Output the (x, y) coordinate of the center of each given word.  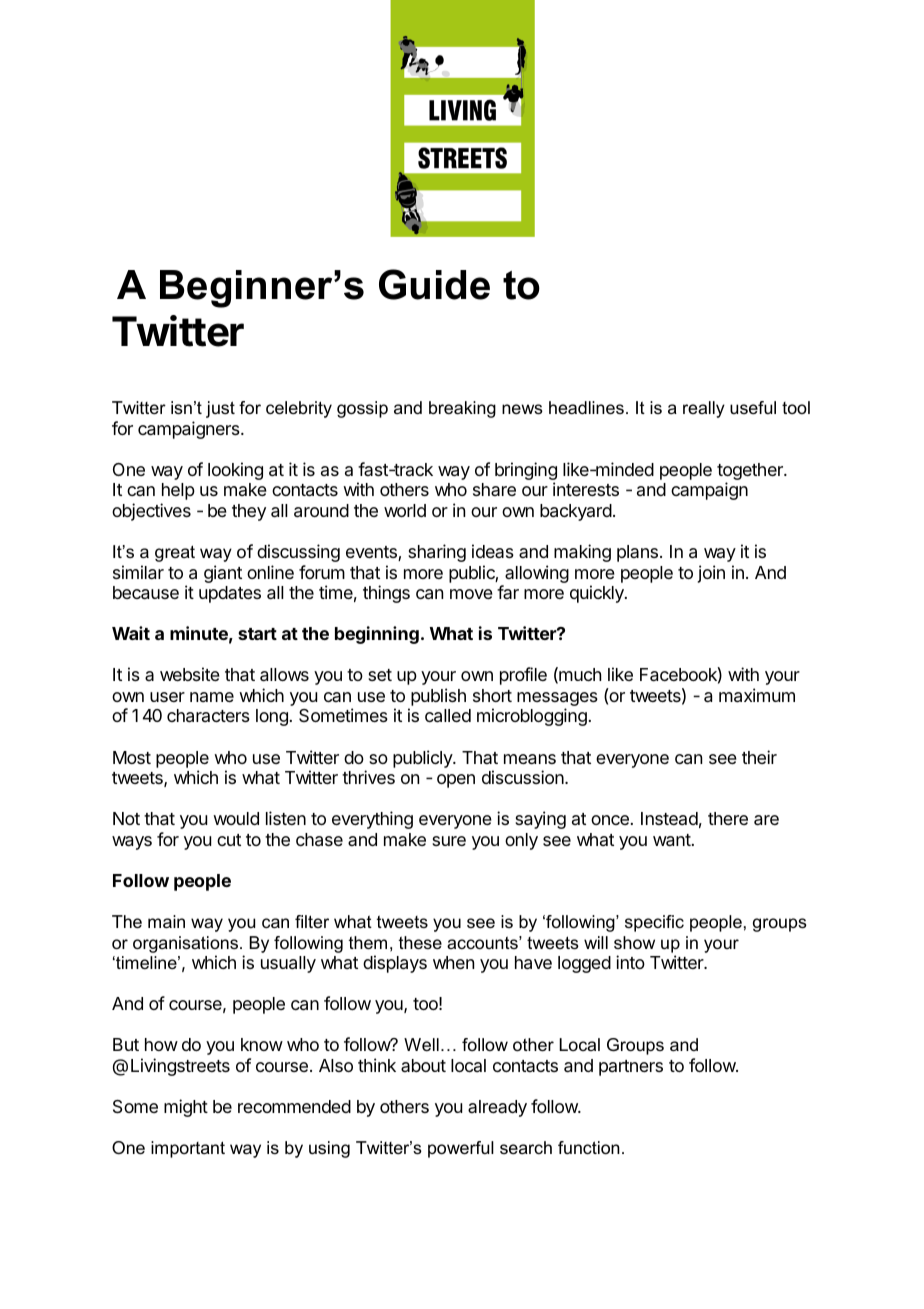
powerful (461, 1149)
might (186, 1108)
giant (223, 574)
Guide (434, 284)
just (220, 409)
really (704, 409)
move (471, 594)
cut (229, 840)
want (672, 840)
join (711, 574)
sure (449, 841)
